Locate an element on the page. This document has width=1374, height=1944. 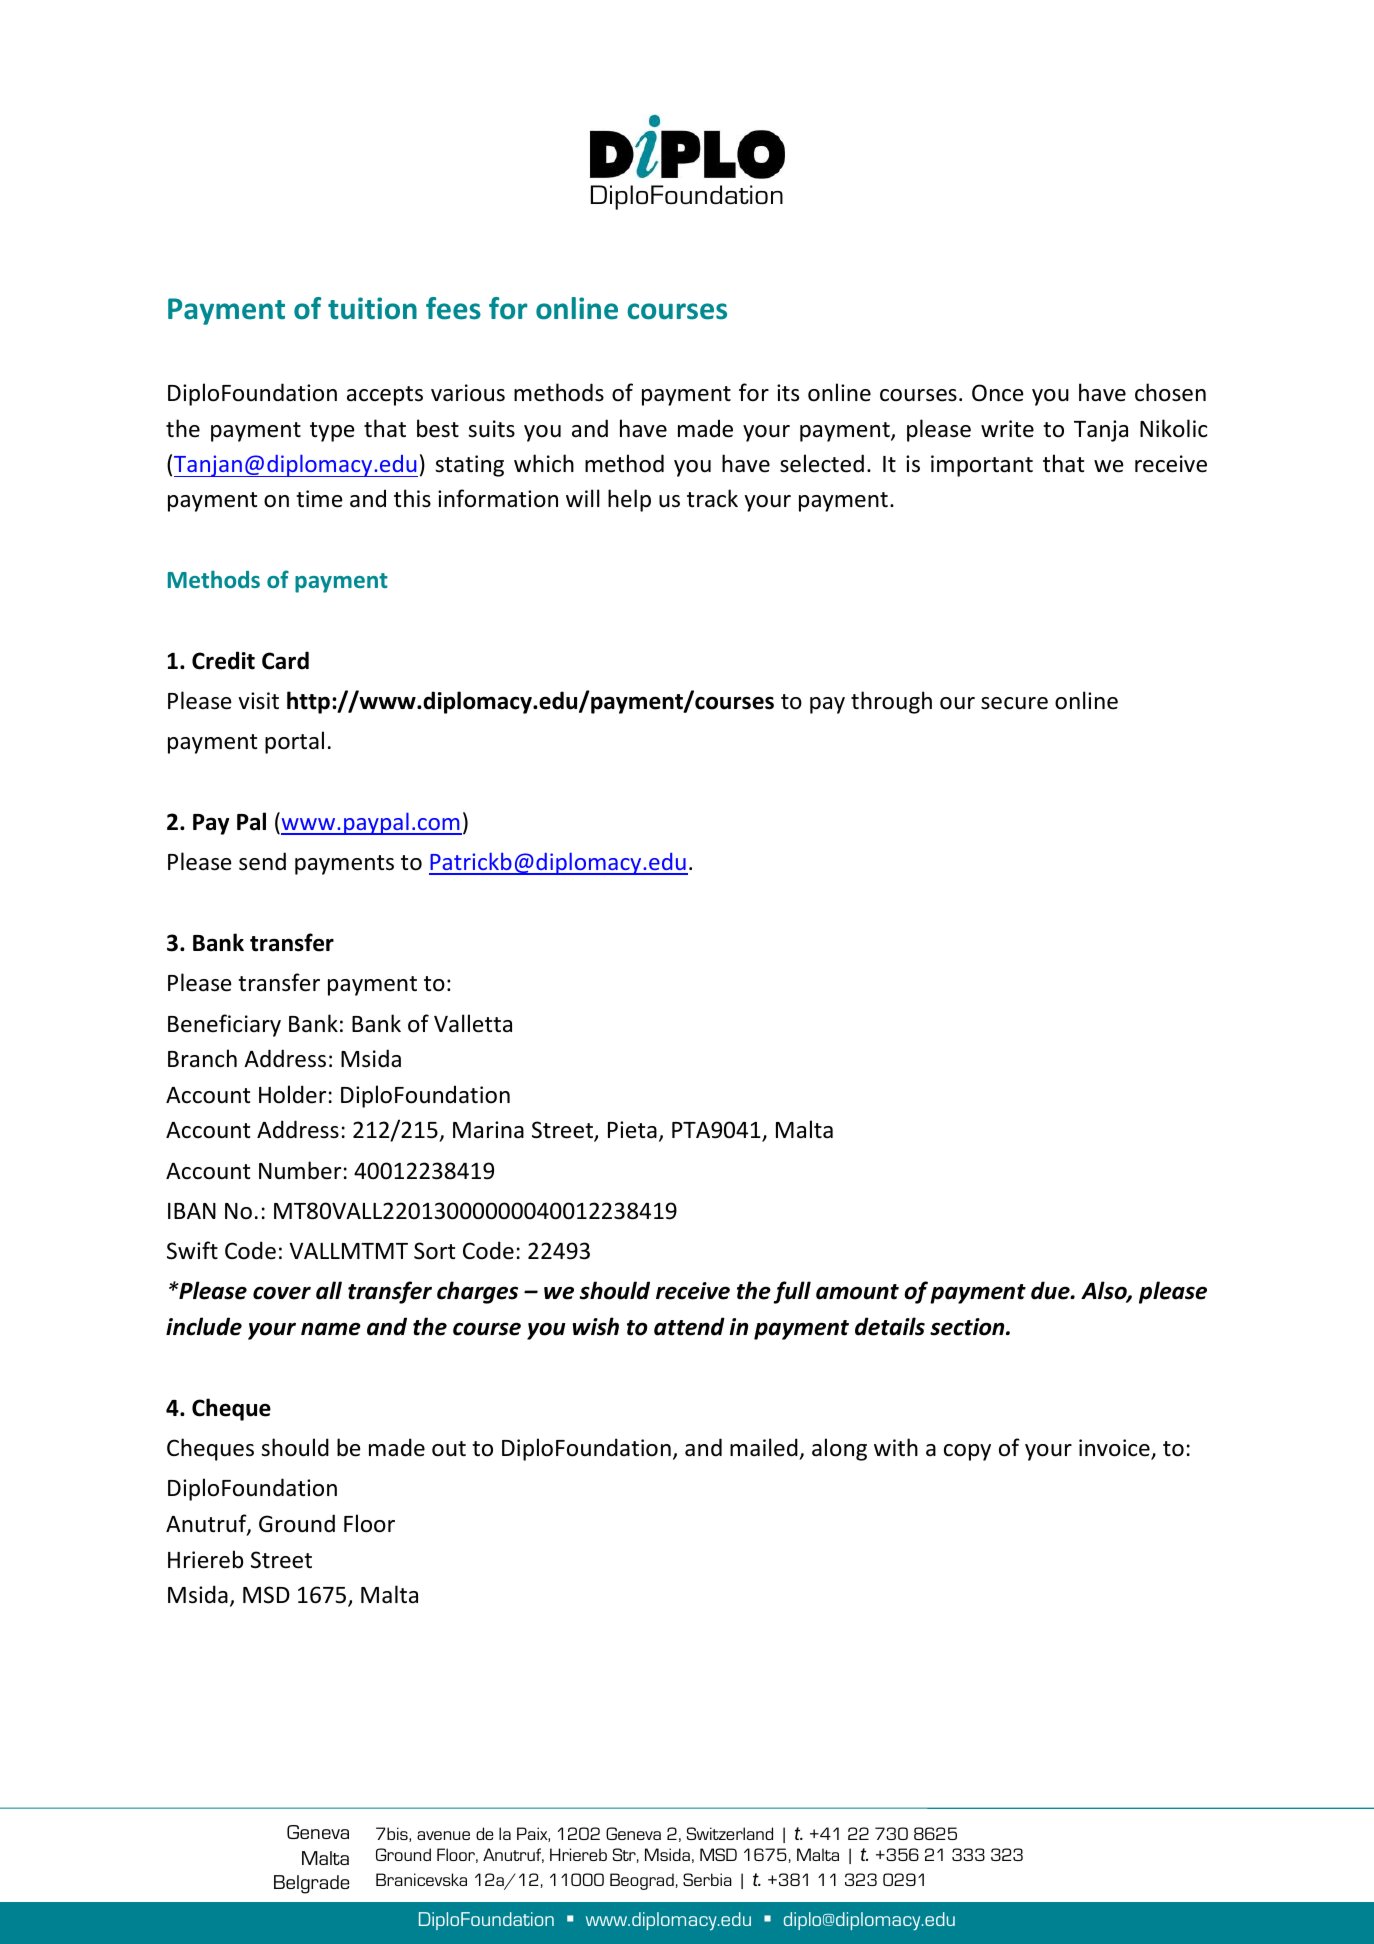
section is located at coordinates (968, 1327).
